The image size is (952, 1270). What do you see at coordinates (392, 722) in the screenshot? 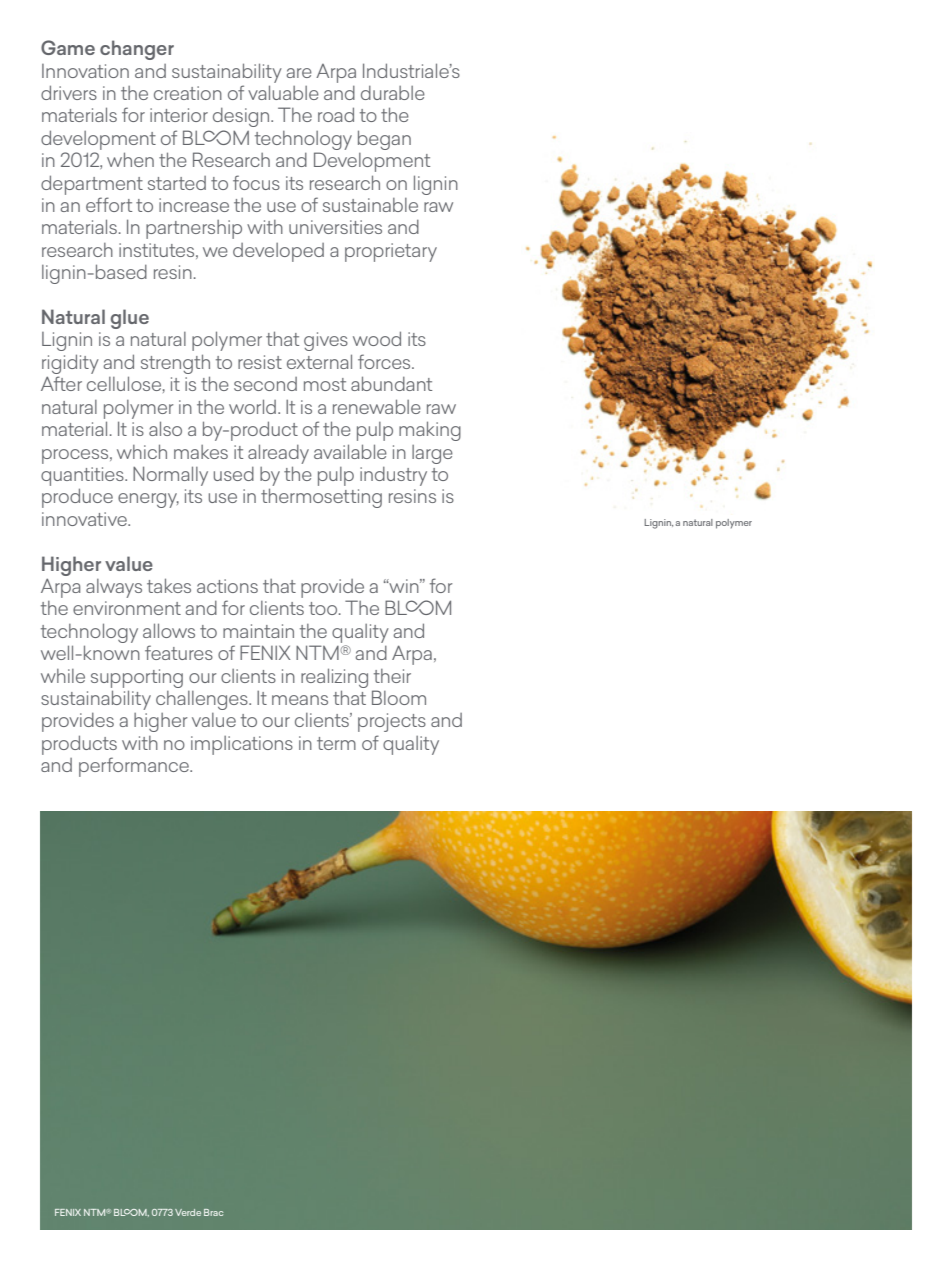
I see `projects` at bounding box center [392, 722].
